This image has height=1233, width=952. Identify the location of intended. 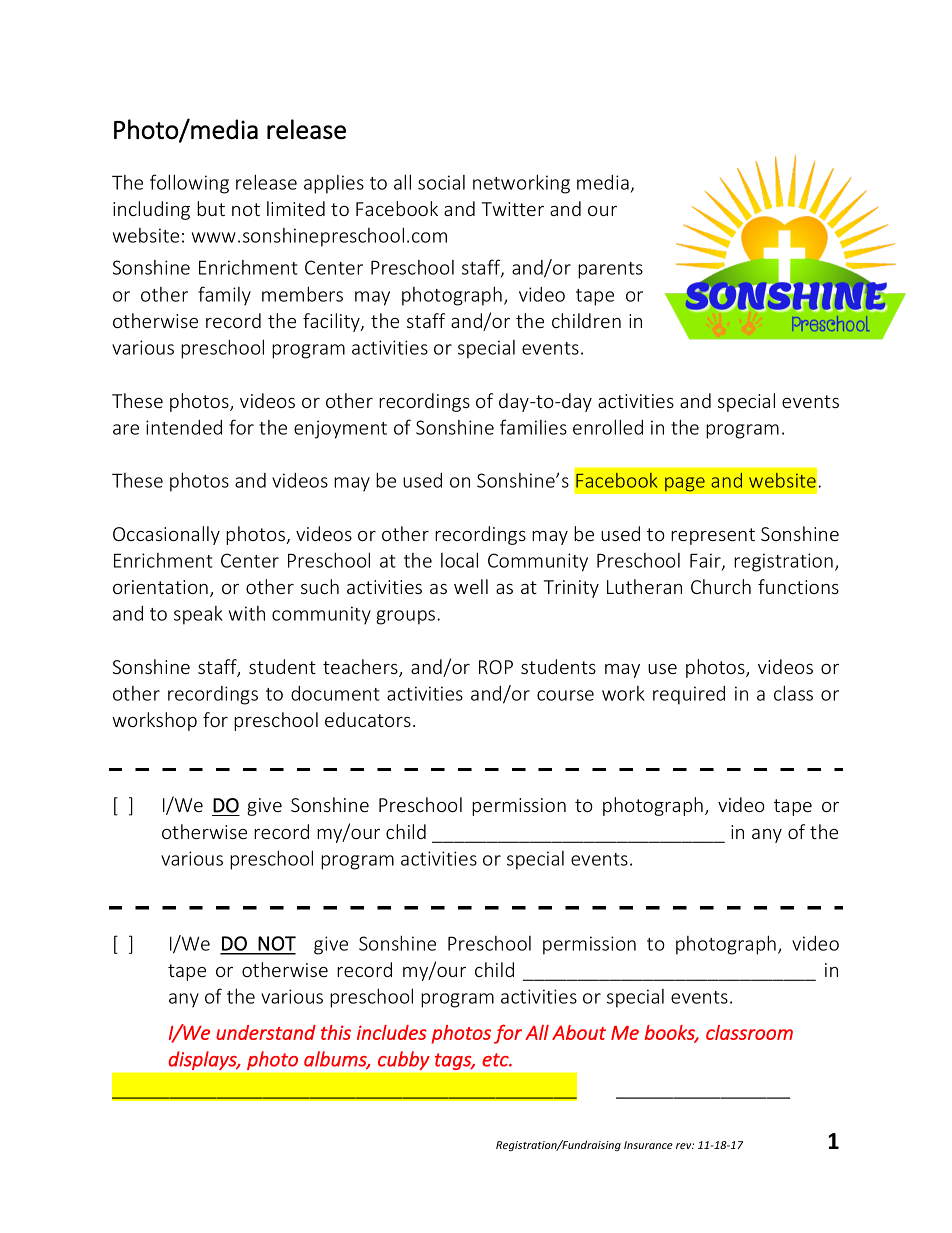
(184, 427).
